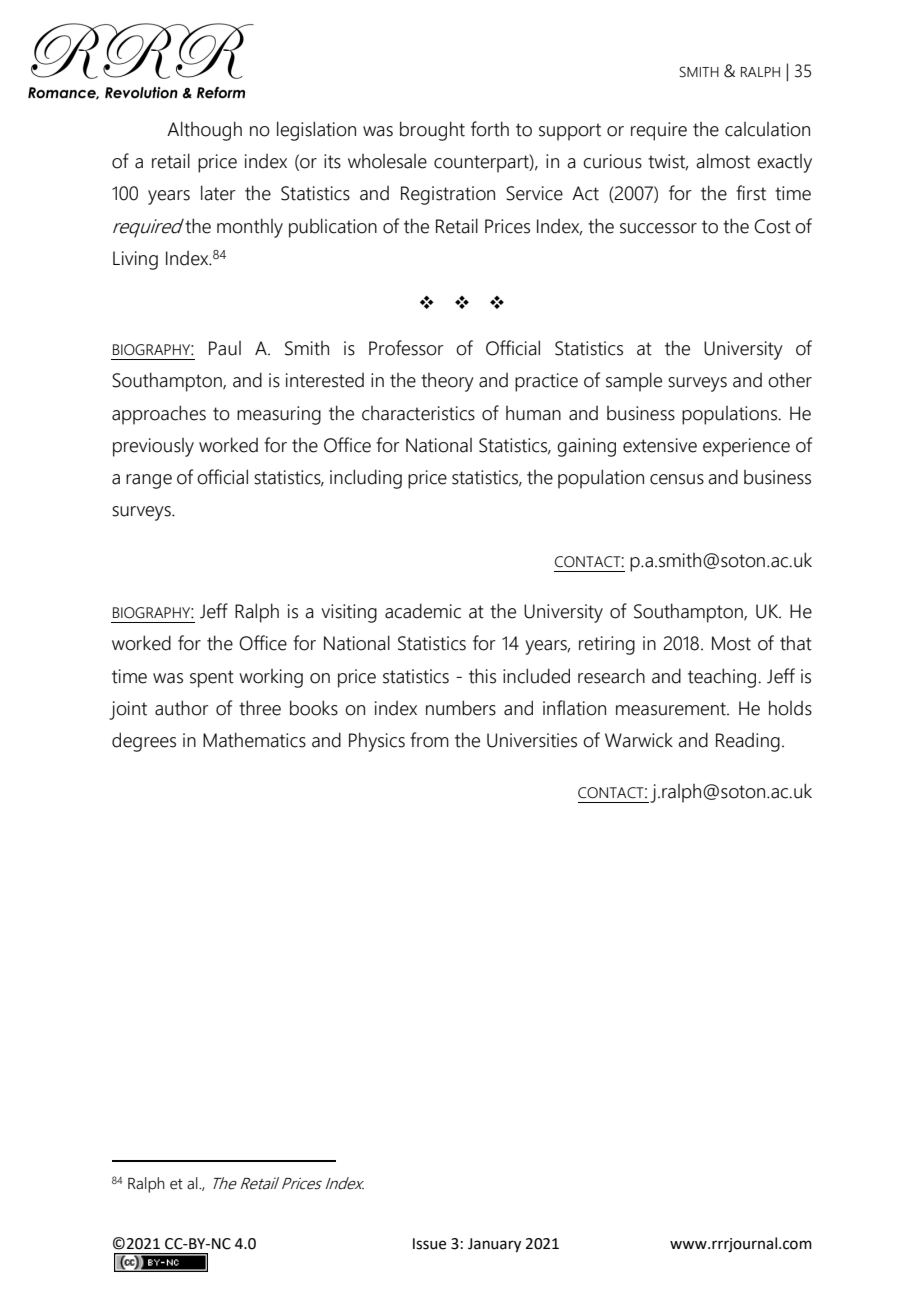 Image resolution: width=924 pixels, height=1308 pixels. I want to click on January, so click(494, 1245).
